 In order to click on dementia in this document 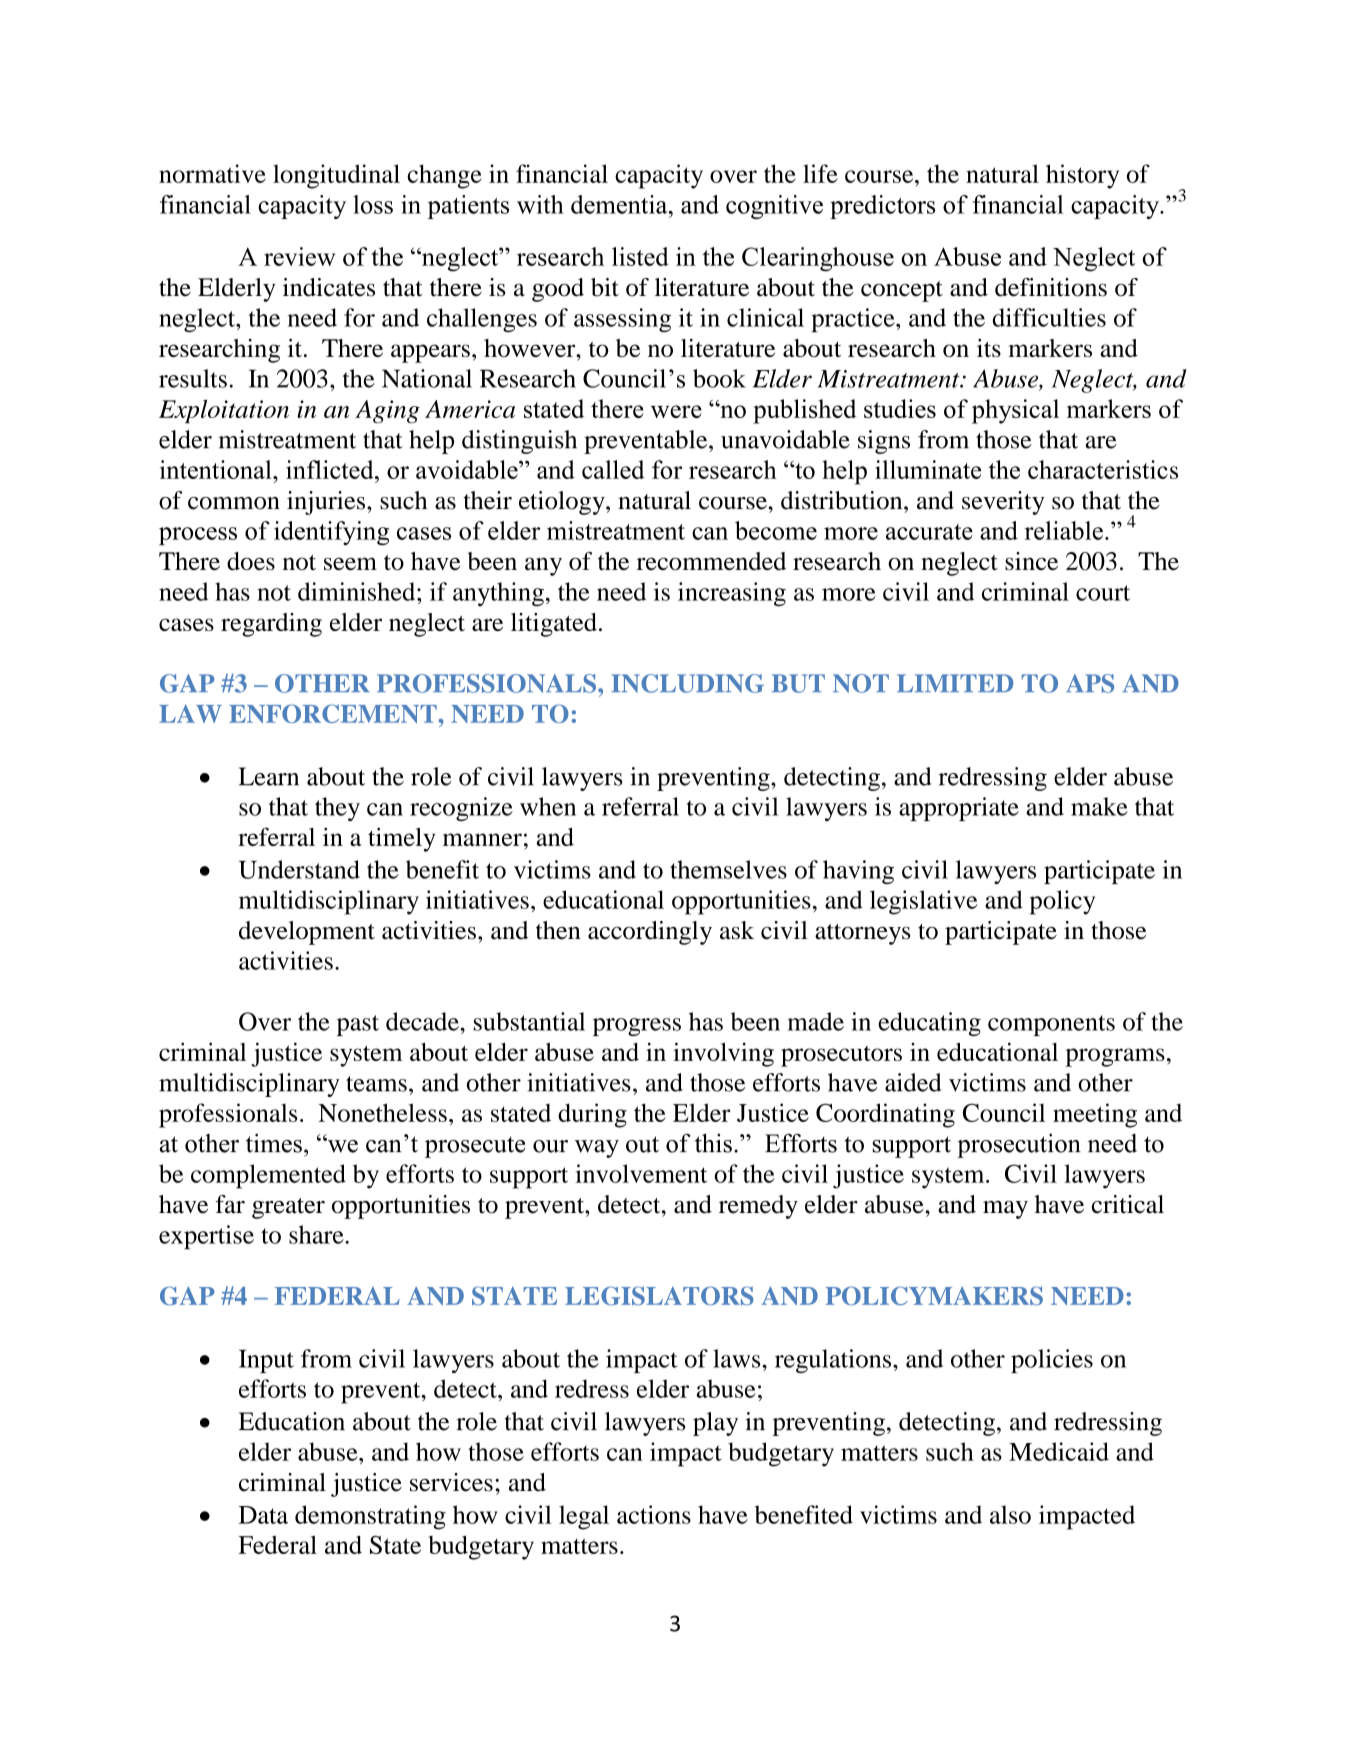, I will do `click(620, 204)`.
